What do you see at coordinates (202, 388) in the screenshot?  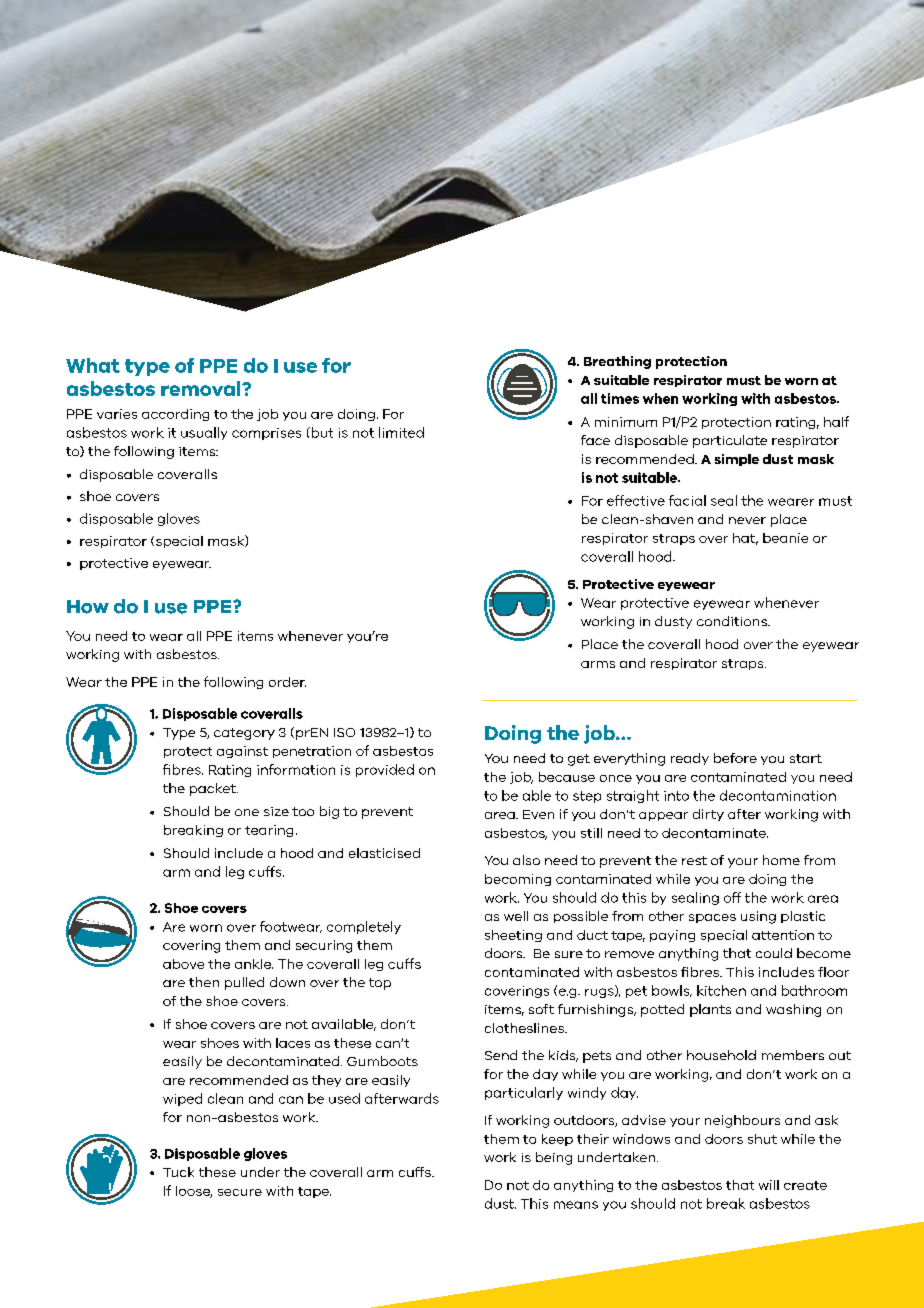 I see `removal` at bounding box center [202, 388].
